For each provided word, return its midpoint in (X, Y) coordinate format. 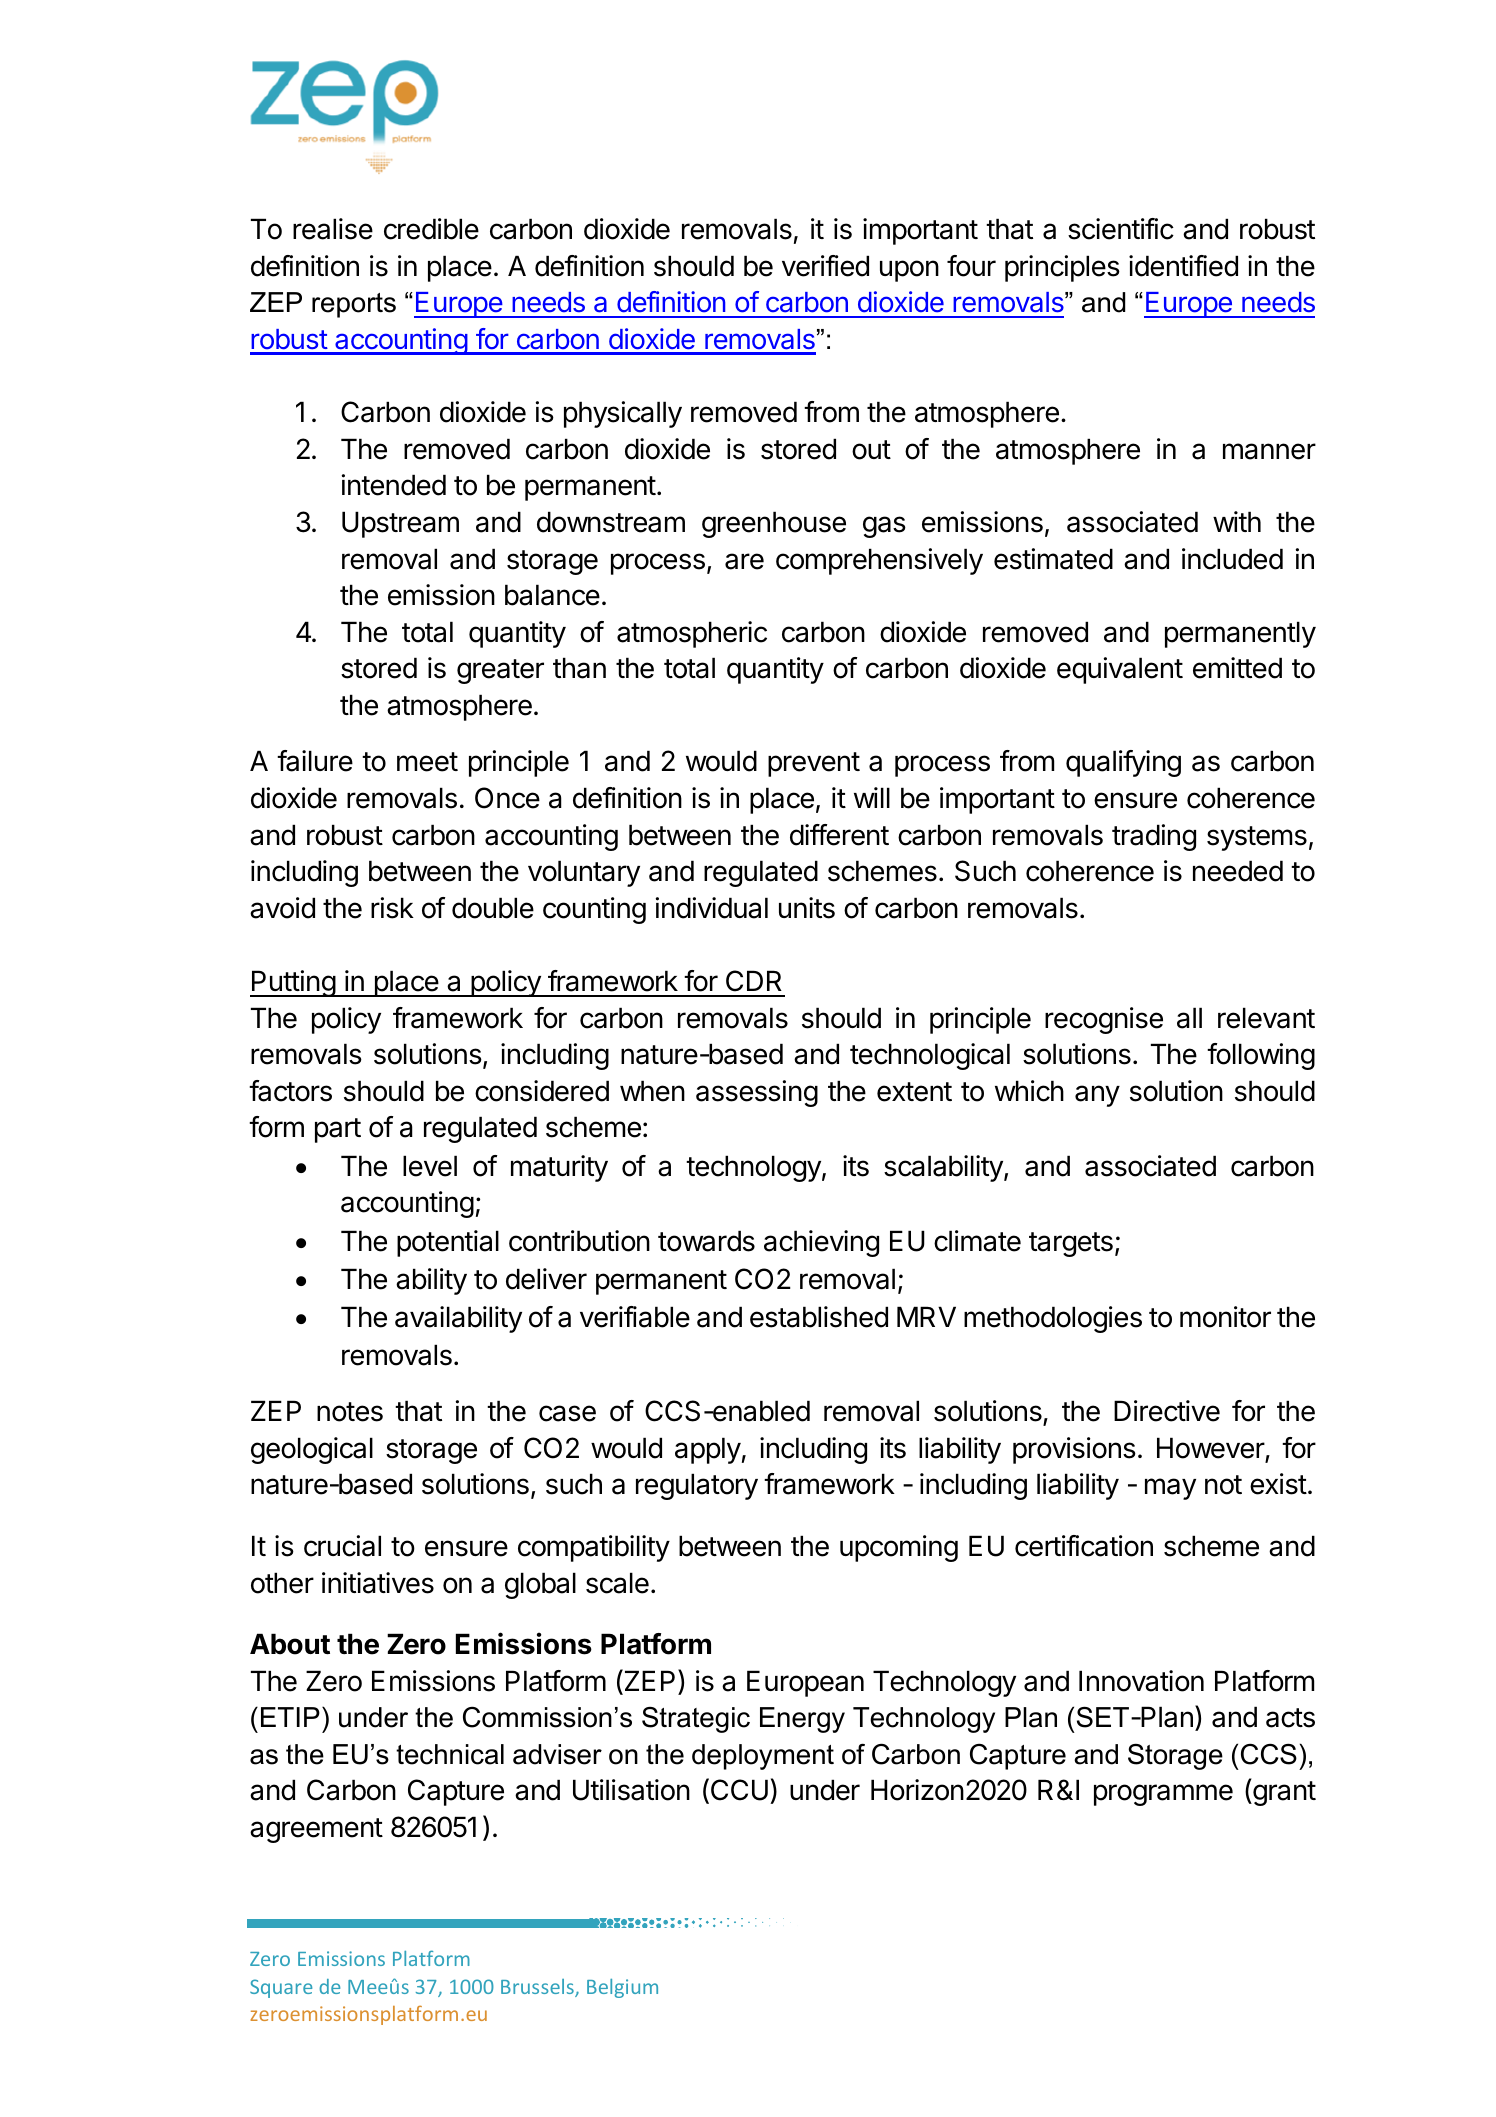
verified (825, 266)
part (338, 1130)
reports (354, 305)
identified (1183, 266)
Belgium (622, 1988)
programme (1163, 1795)
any (1097, 1096)
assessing (757, 1093)
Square (281, 1988)
